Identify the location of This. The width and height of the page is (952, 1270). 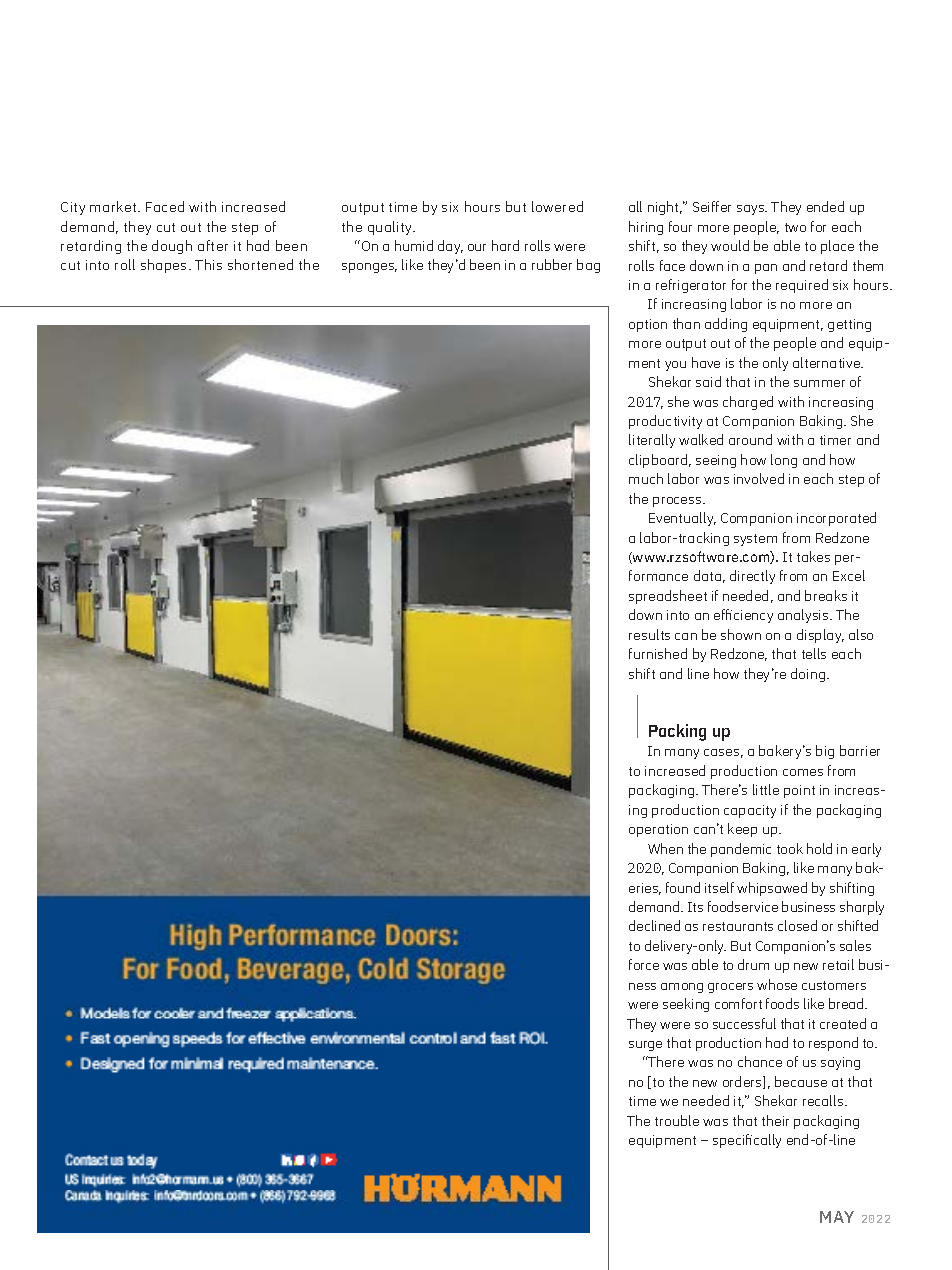
(208, 264).
